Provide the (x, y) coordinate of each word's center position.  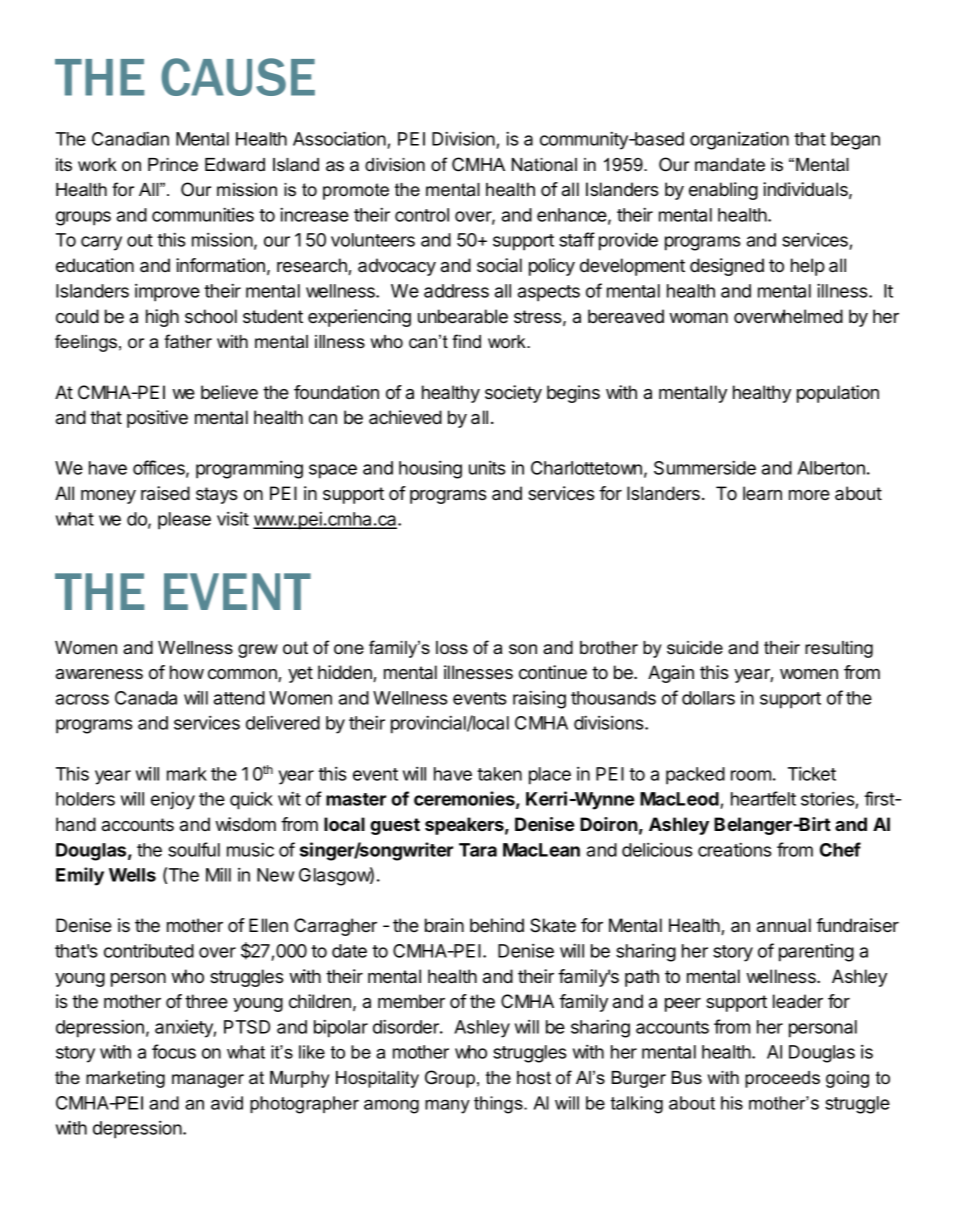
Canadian (130, 138)
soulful (194, 849)
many (447, 1106)
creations (735, 849)
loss (452, 648)
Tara (478, 850)
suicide (695, 648)
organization (739, 140)
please (184, 521)
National (544, 165)
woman (698, 318)
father (188, 341)
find (466, 341)
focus (174, 1051)
